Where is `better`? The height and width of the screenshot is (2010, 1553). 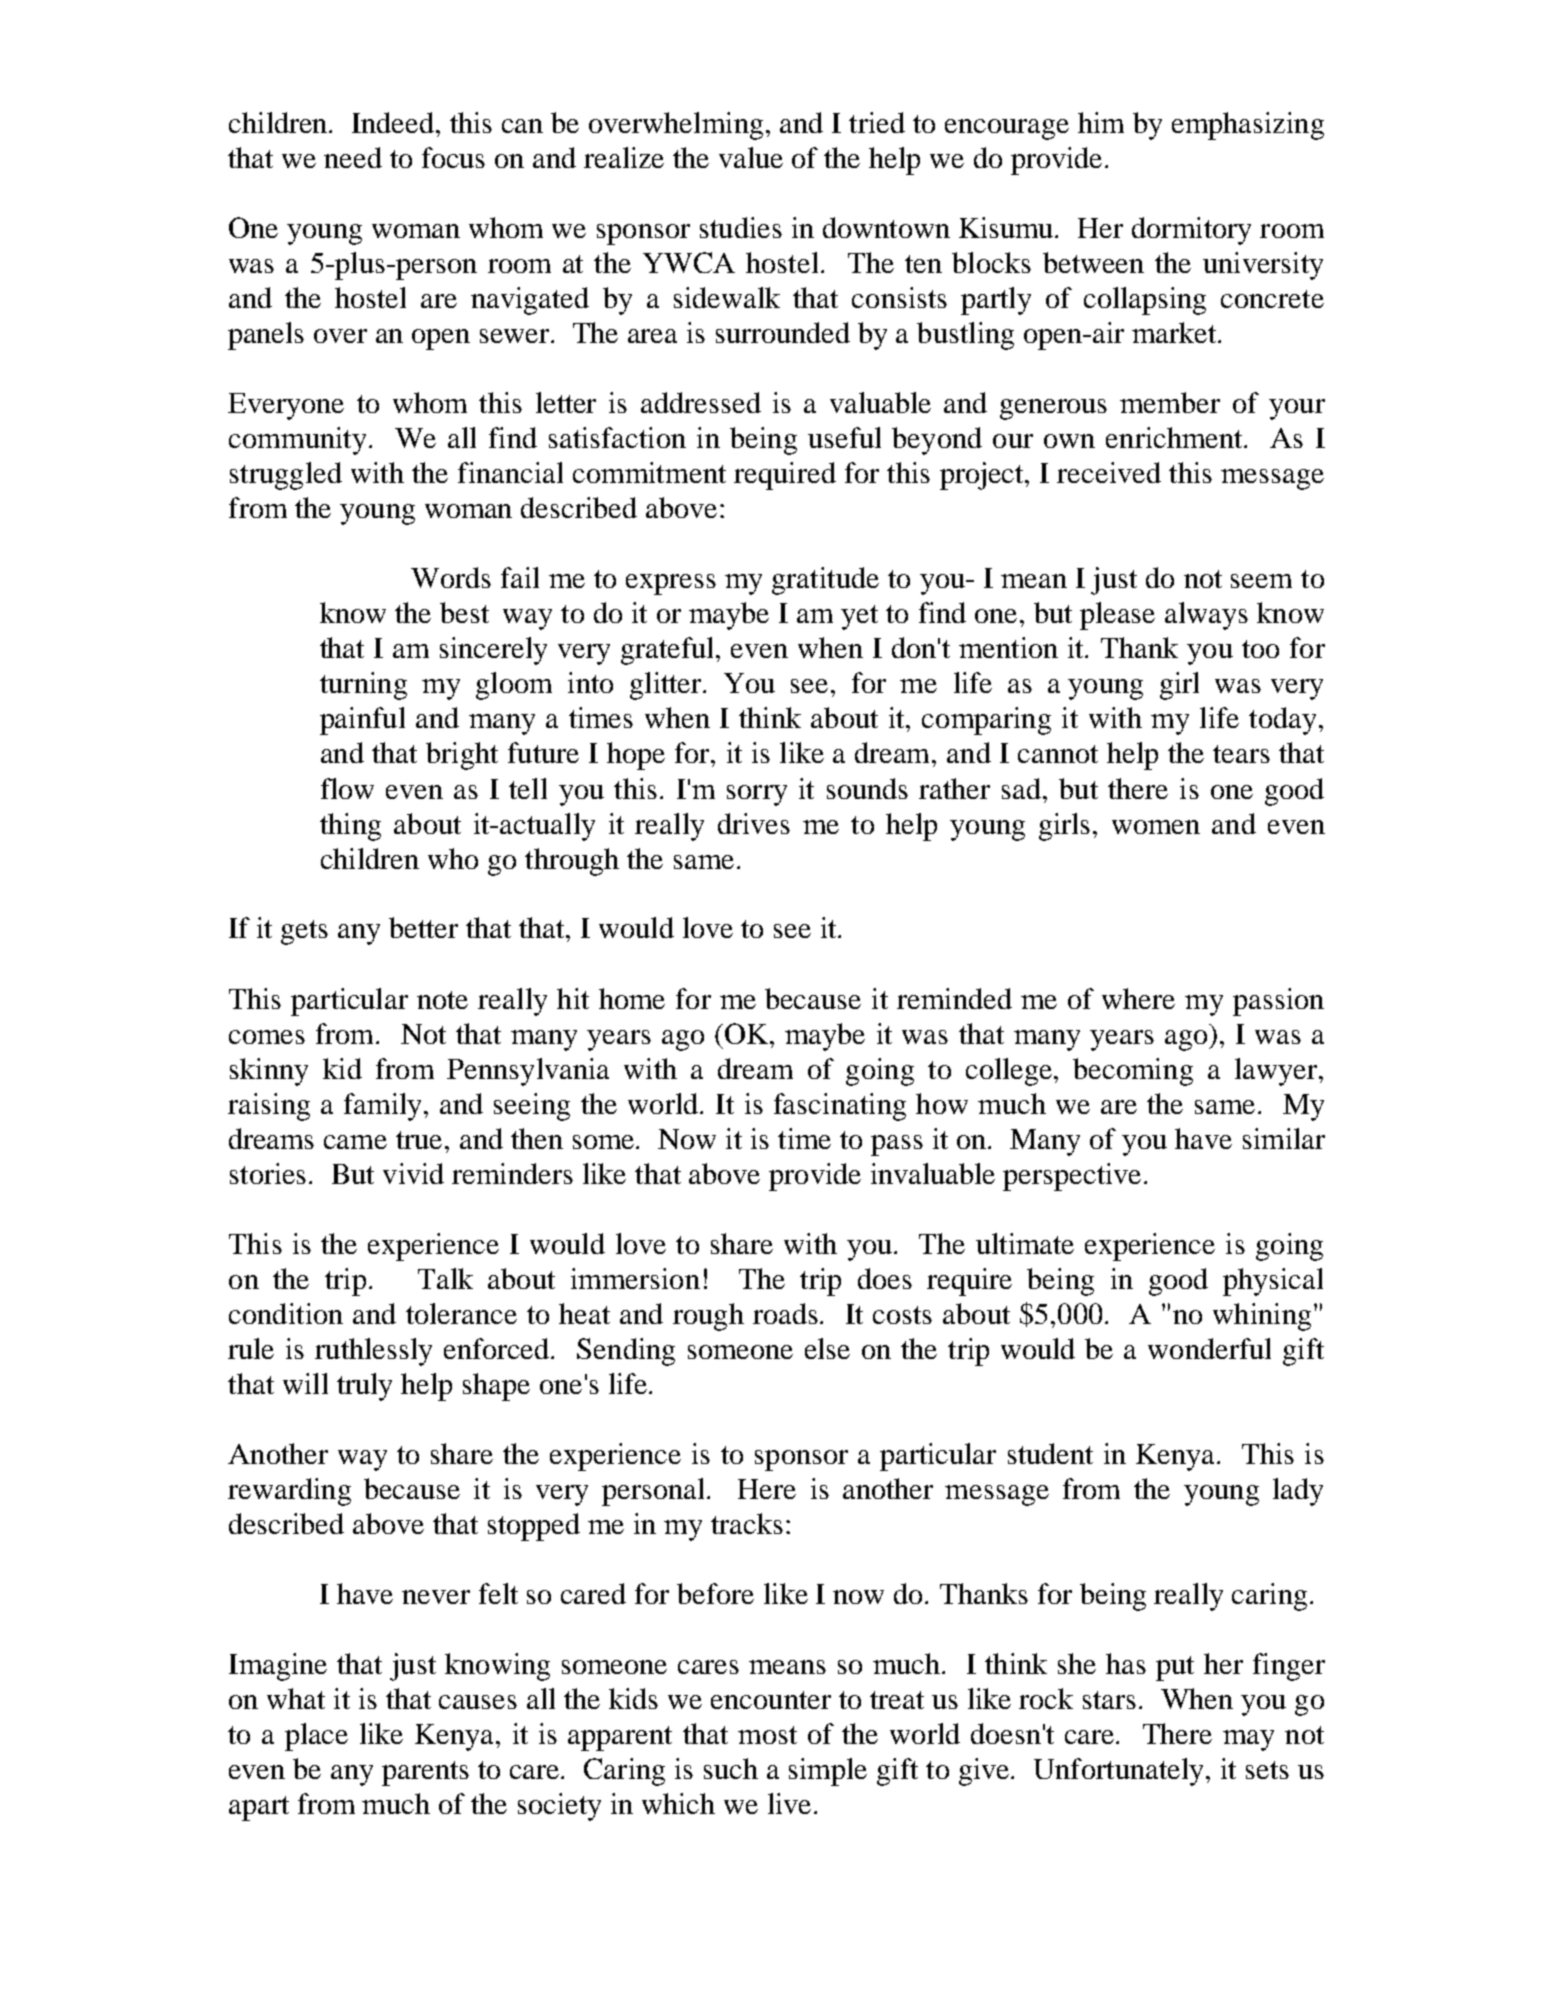
better is located at coordinates (423, 927).
